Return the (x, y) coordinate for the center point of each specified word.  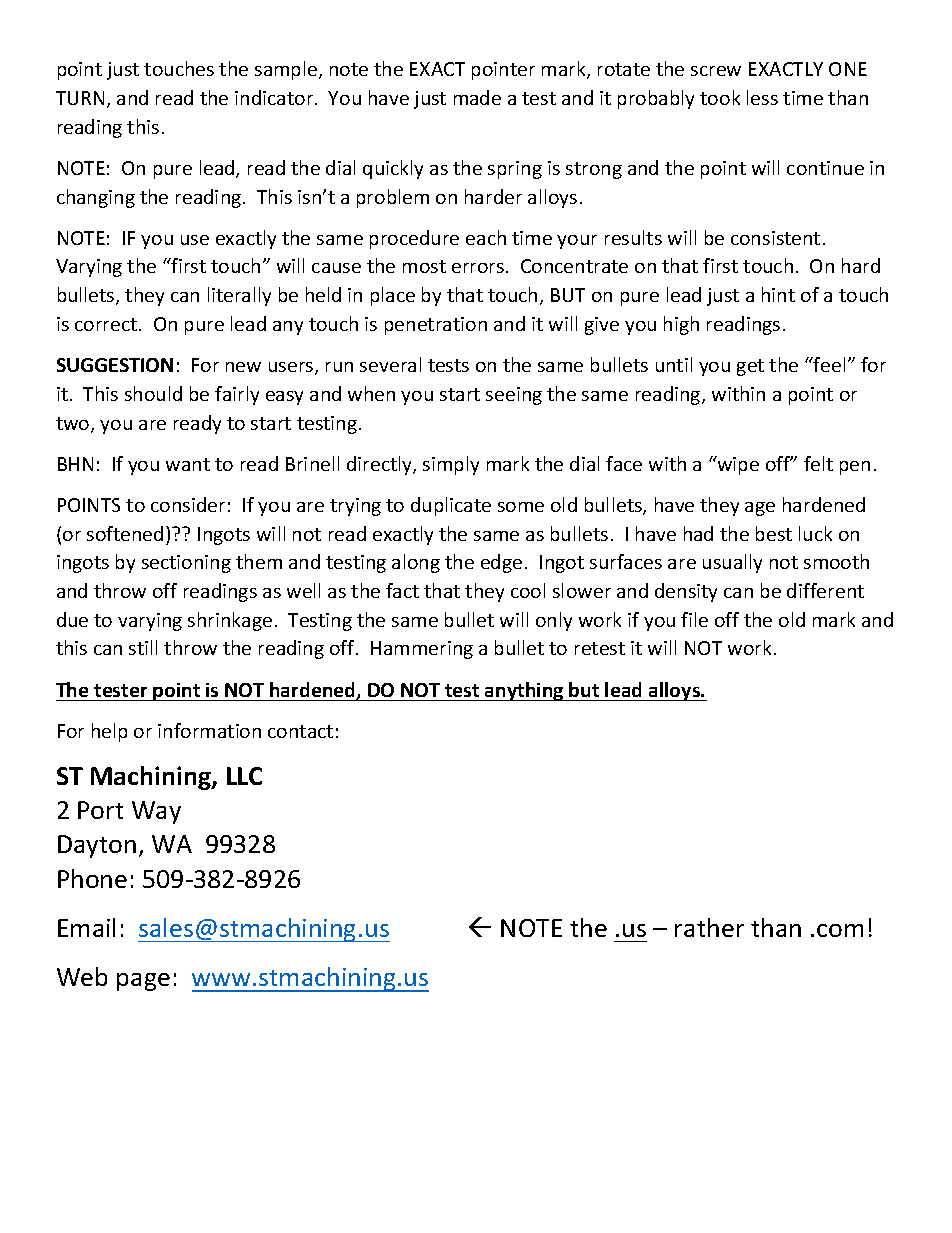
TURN (80, 98)
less (762, 97)
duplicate (451, 506)
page (143, 982)
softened (125, 533)
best (774, 533)
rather (709, 927)
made (477, 97)
